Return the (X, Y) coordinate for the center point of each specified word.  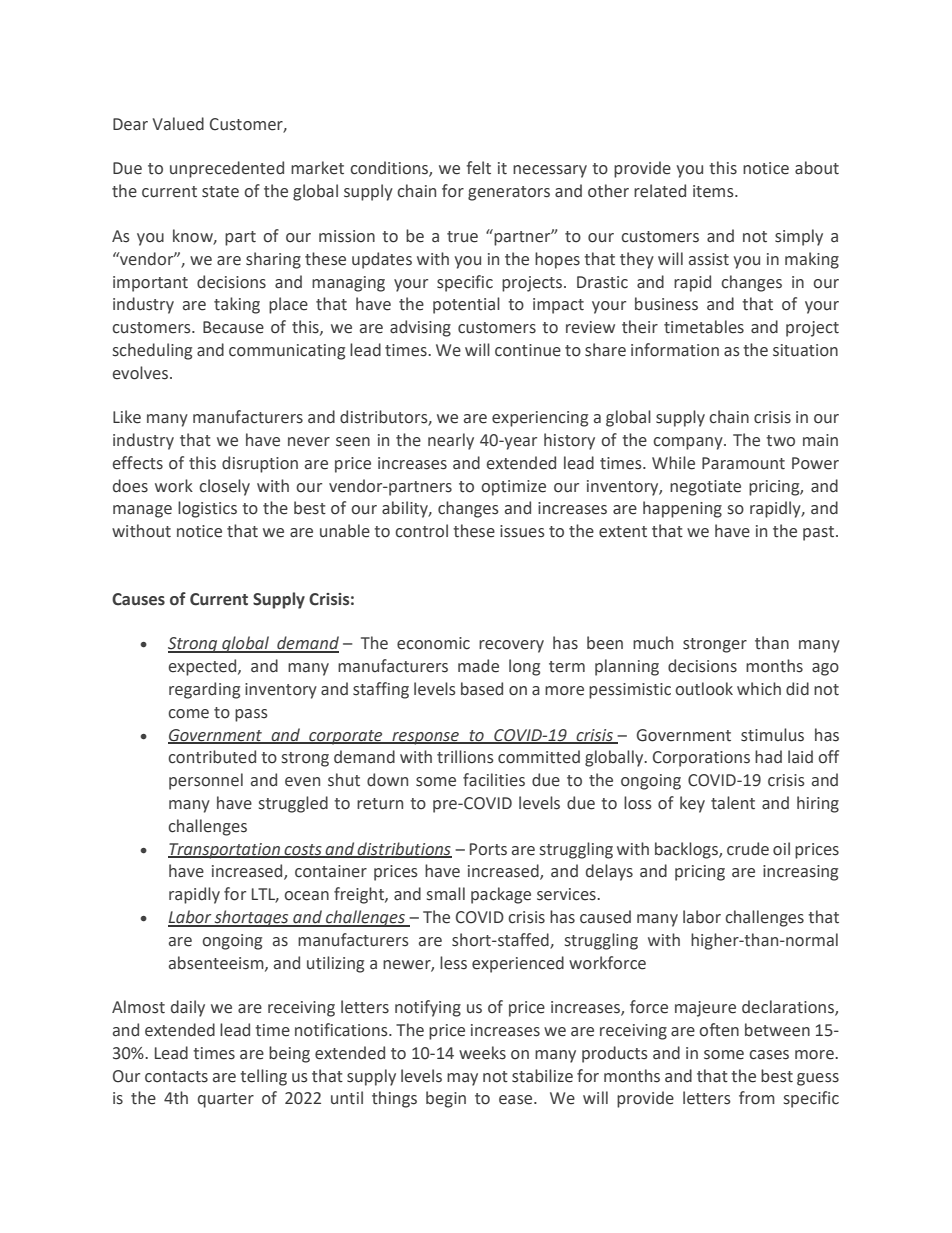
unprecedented (227, 169)
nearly (451, 441)
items (714, 191)
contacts (176, 1077)
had (768, 757)
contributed (212, 757)
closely (224, 487)
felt (479, 168)
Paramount (743, 463)
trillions (465, 757)
